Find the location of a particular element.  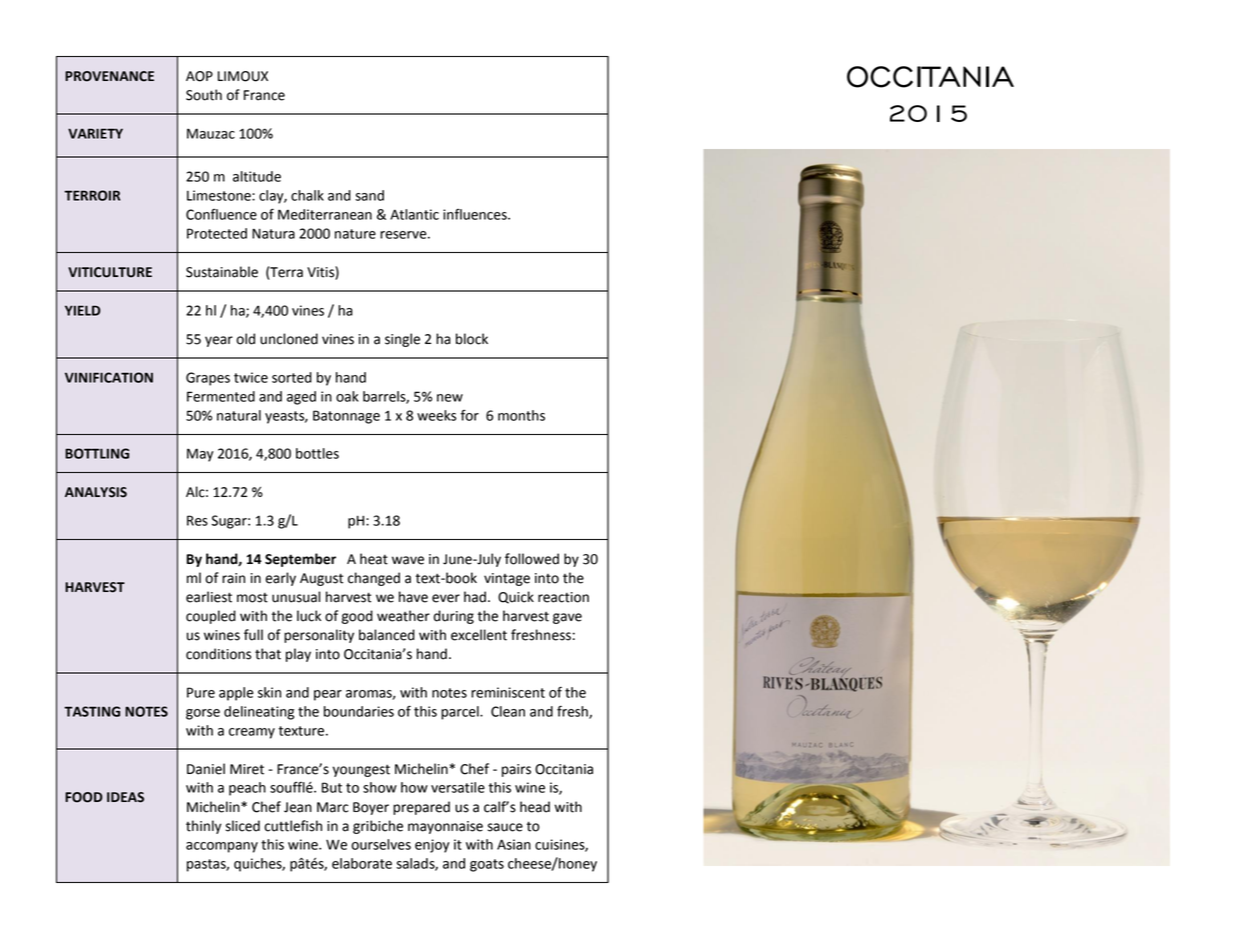

influences is located at coordinates (476, 214).
